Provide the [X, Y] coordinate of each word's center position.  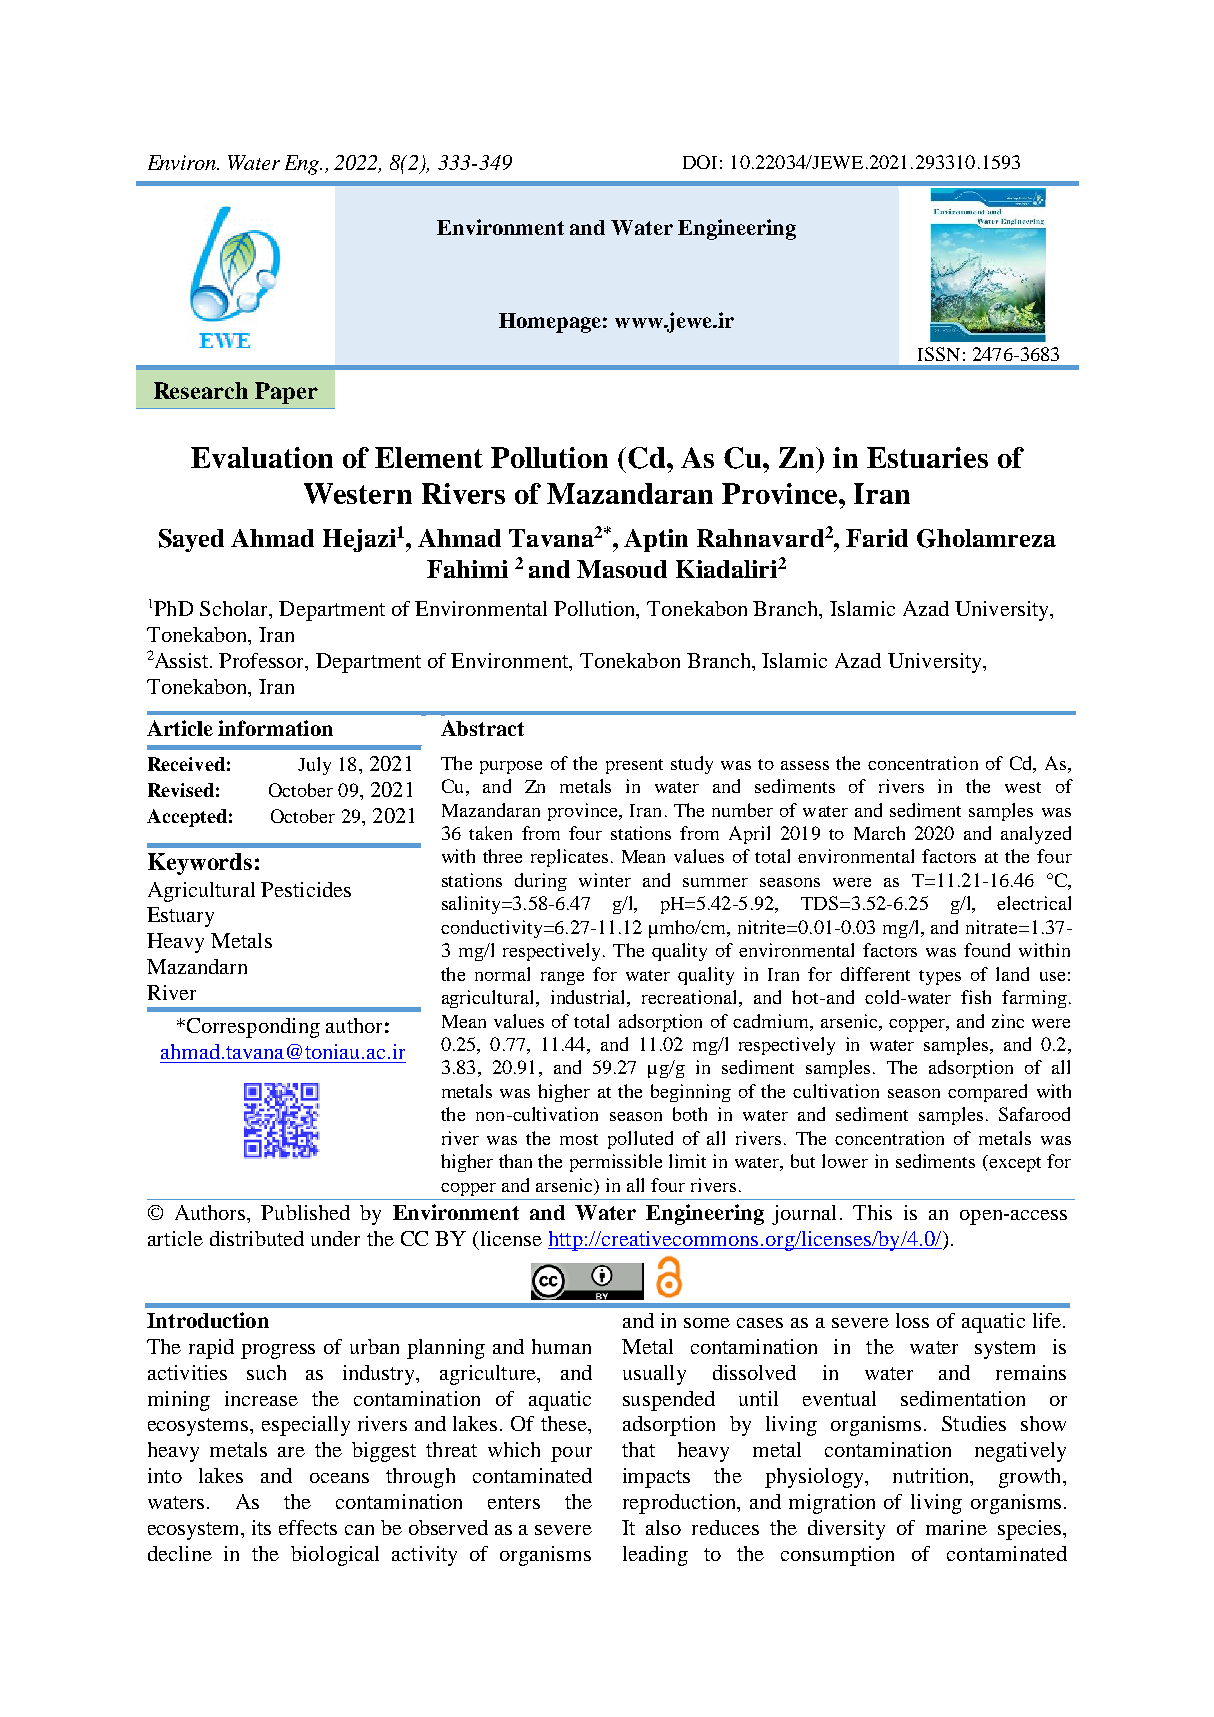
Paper [286, 393]
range [562, 978]
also [663, 1527]
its [261, 1527]
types [940, 977]
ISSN [939, 354]
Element [429, 457]
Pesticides [306, 889]
